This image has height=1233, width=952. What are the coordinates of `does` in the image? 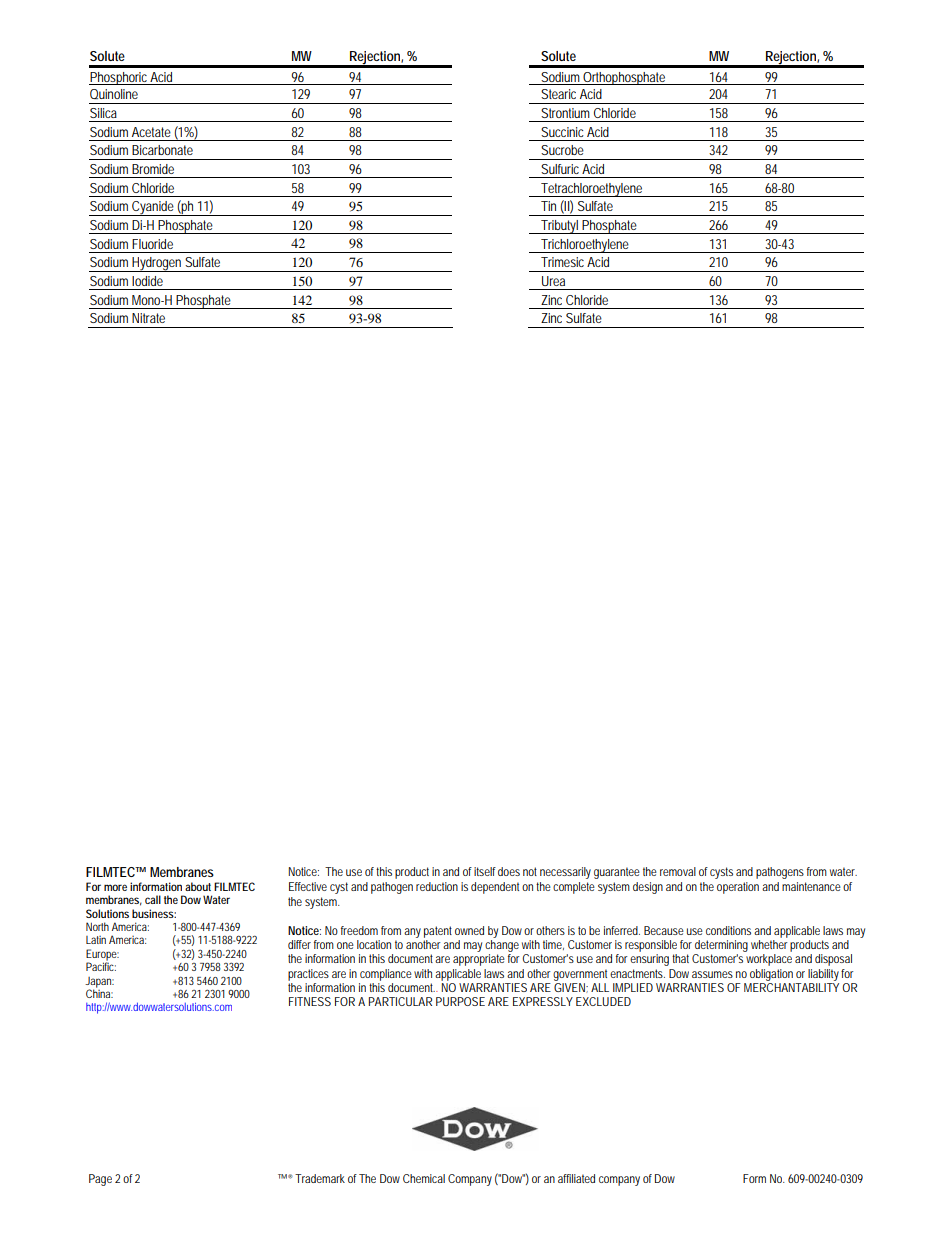 It's located at (509, 871).
